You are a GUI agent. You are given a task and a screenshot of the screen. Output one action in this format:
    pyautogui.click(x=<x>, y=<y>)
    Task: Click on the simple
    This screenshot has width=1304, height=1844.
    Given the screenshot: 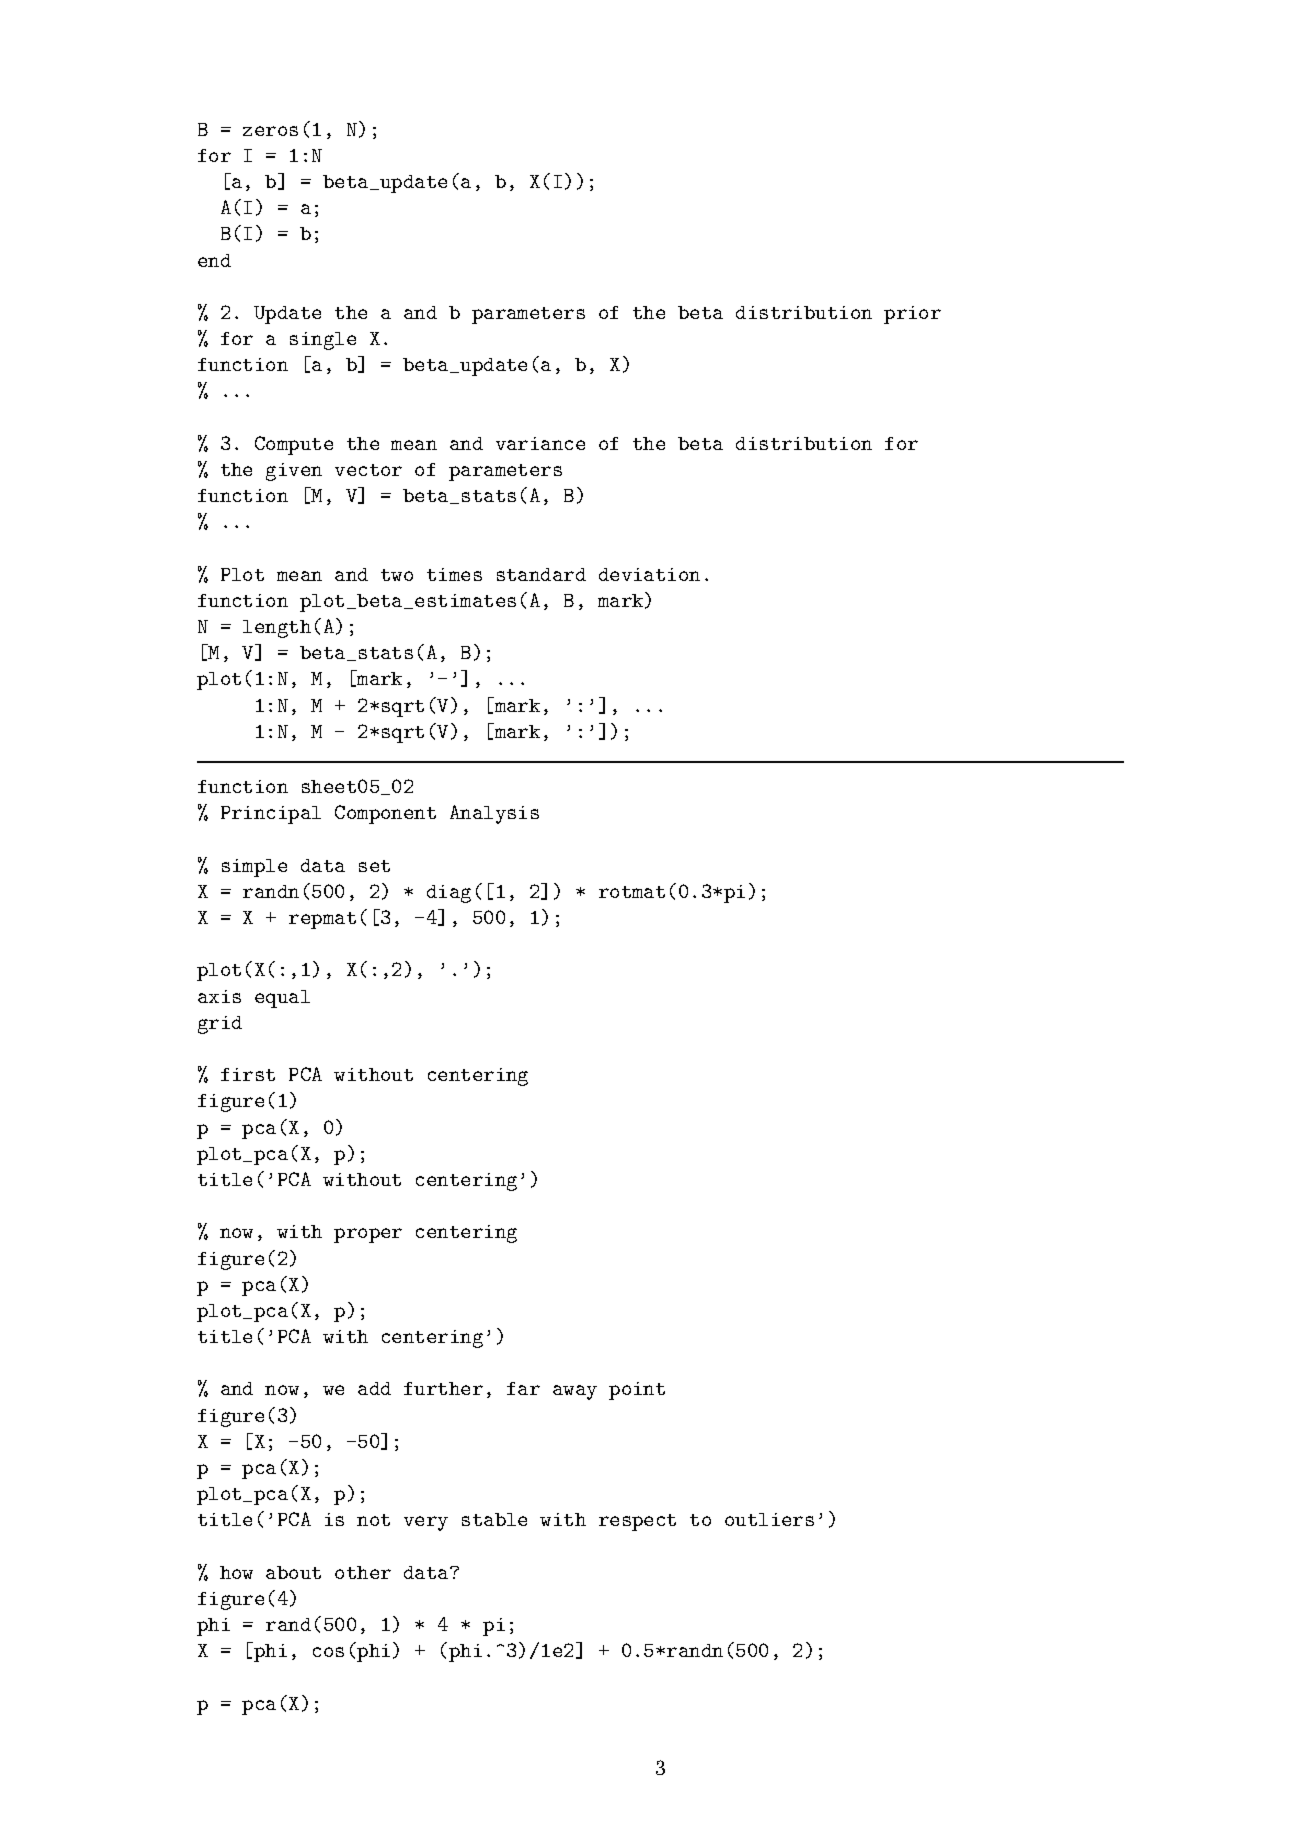 What is the action you would take?
    pyautogui.click(x=254, y=868)
